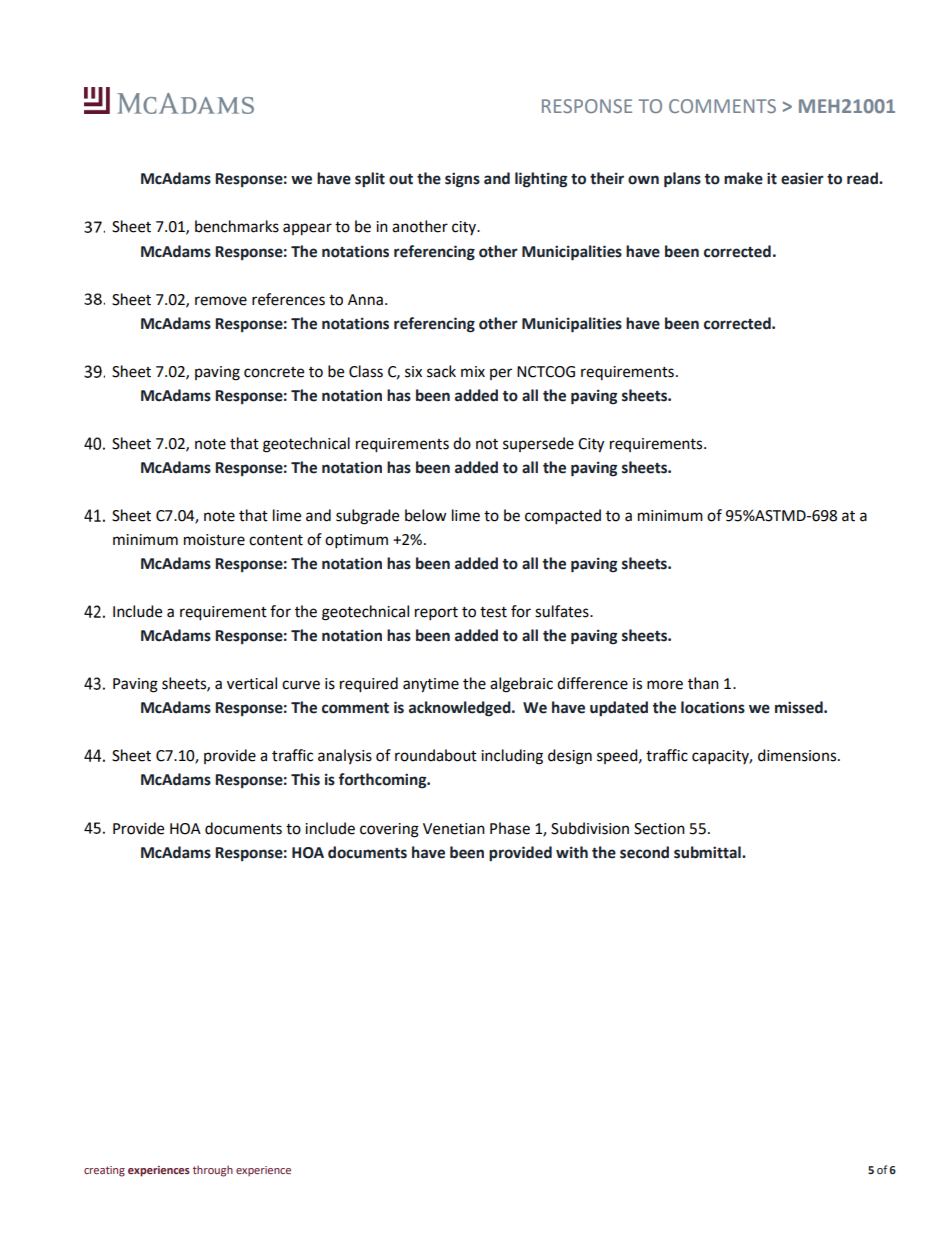 The width and height of the document is (952, 1233). I want to click on submittal, so click(708, 852).
